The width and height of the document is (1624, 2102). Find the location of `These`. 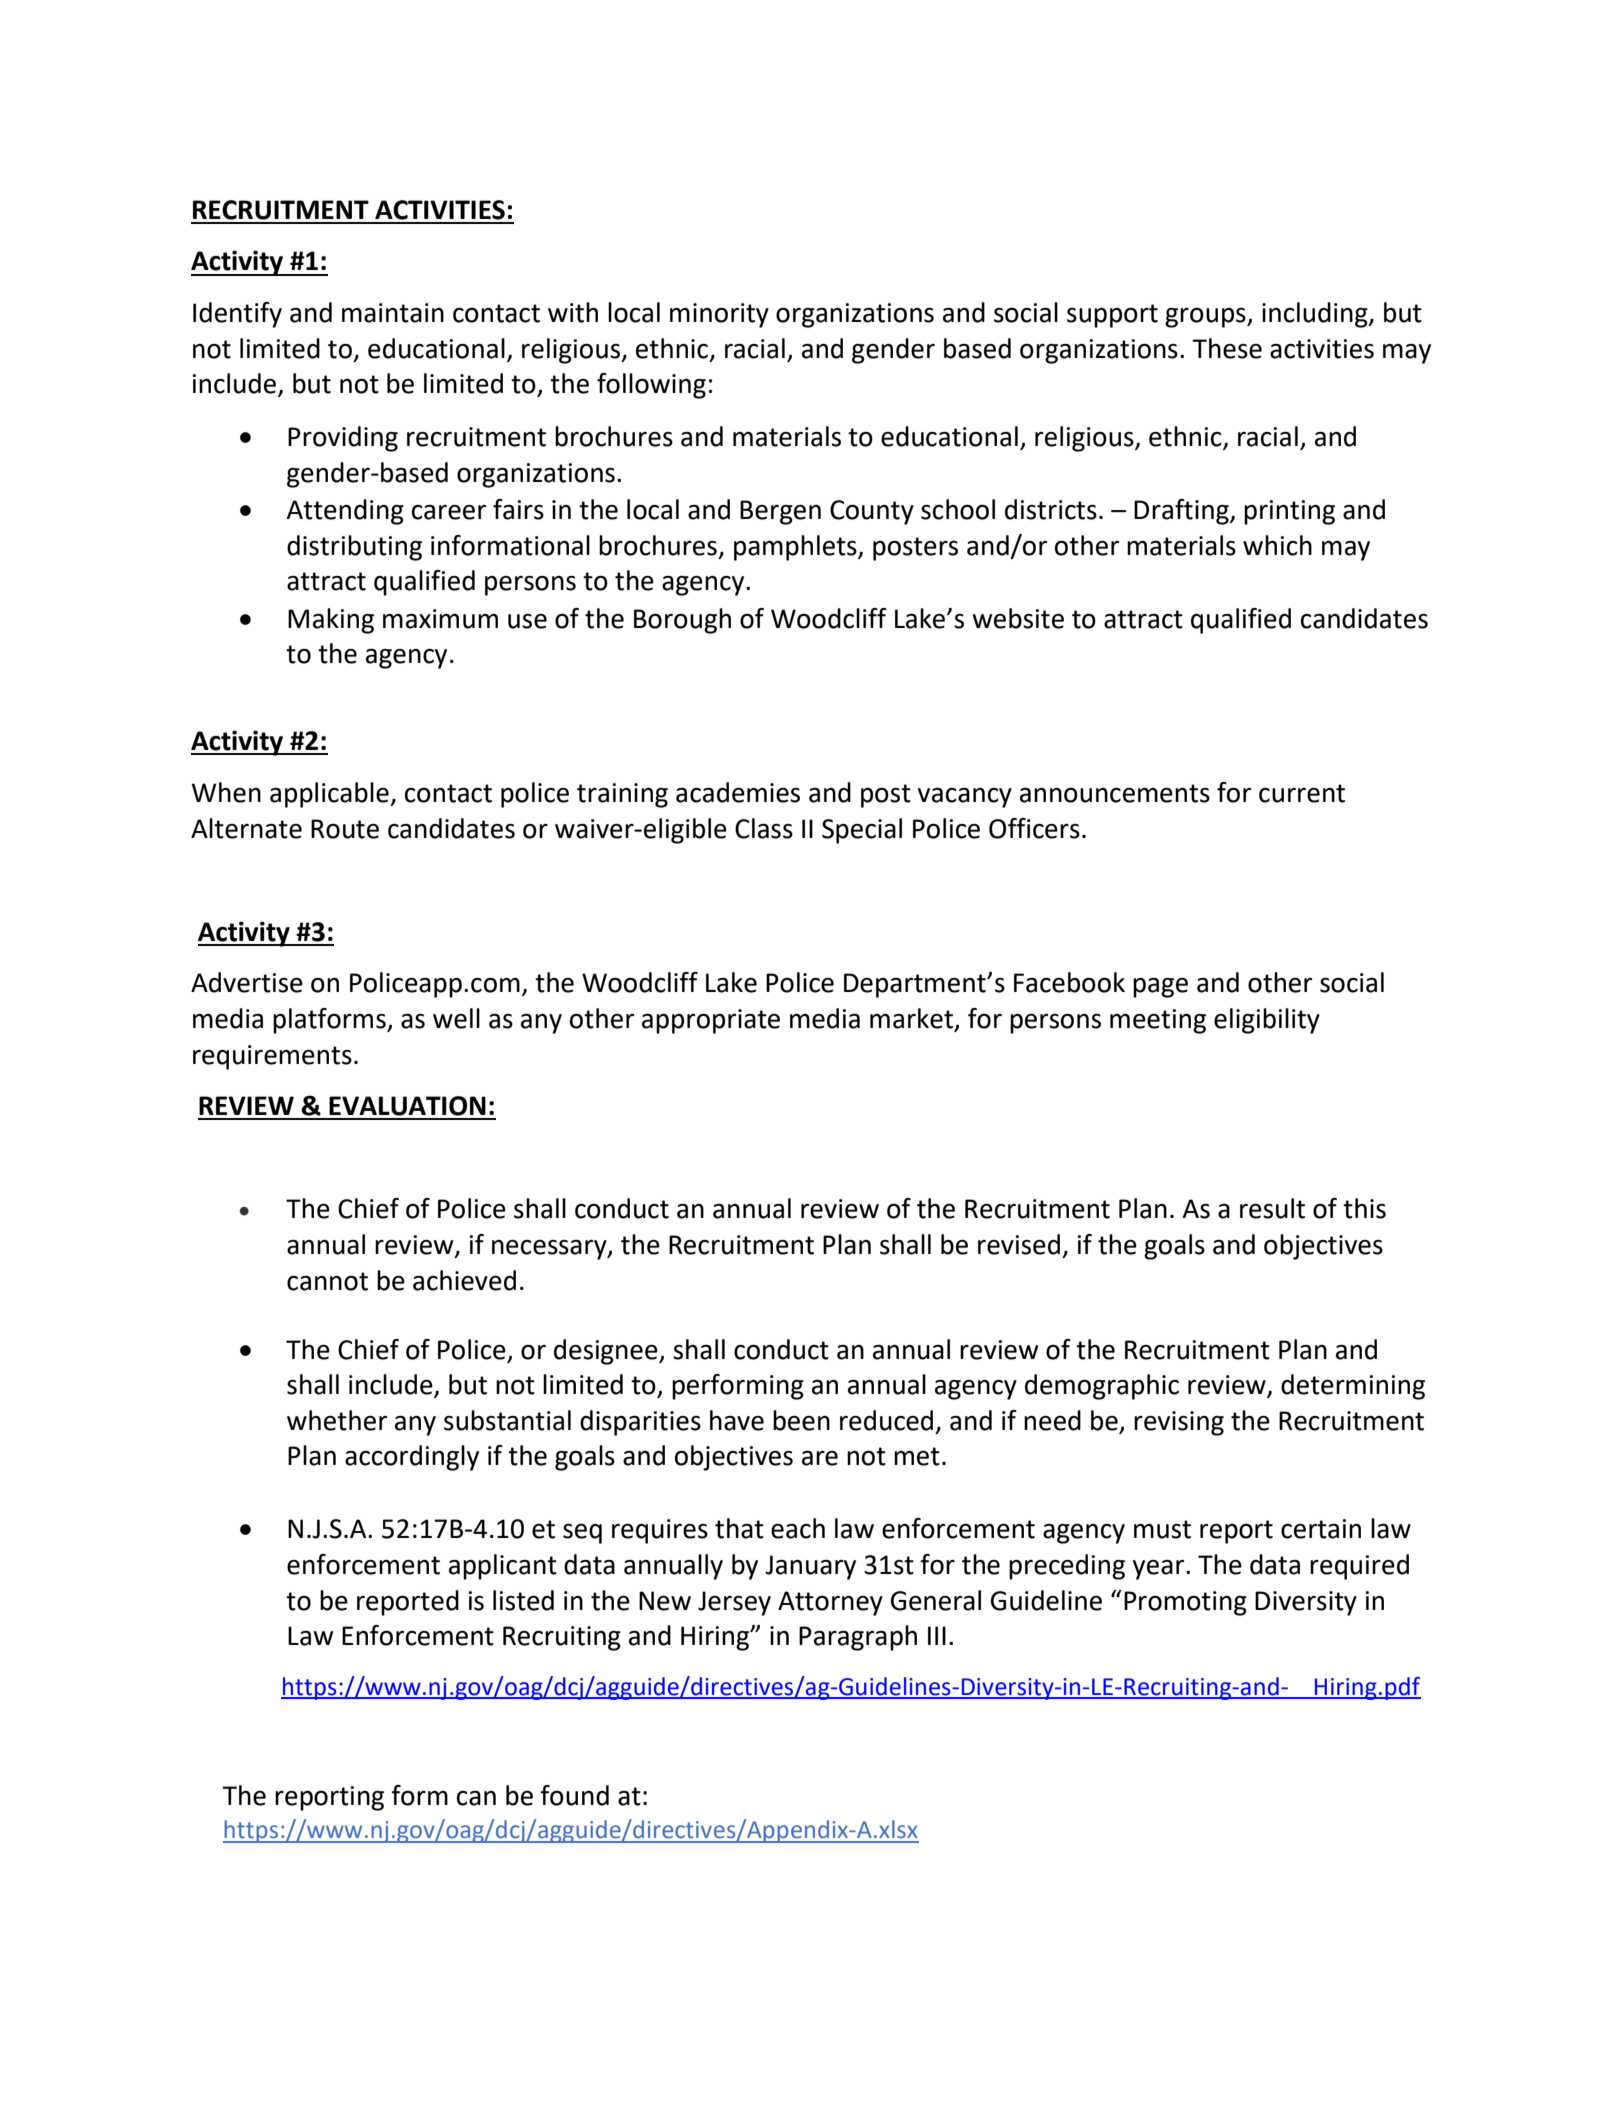

These is located at coordinates (1227, 348).
